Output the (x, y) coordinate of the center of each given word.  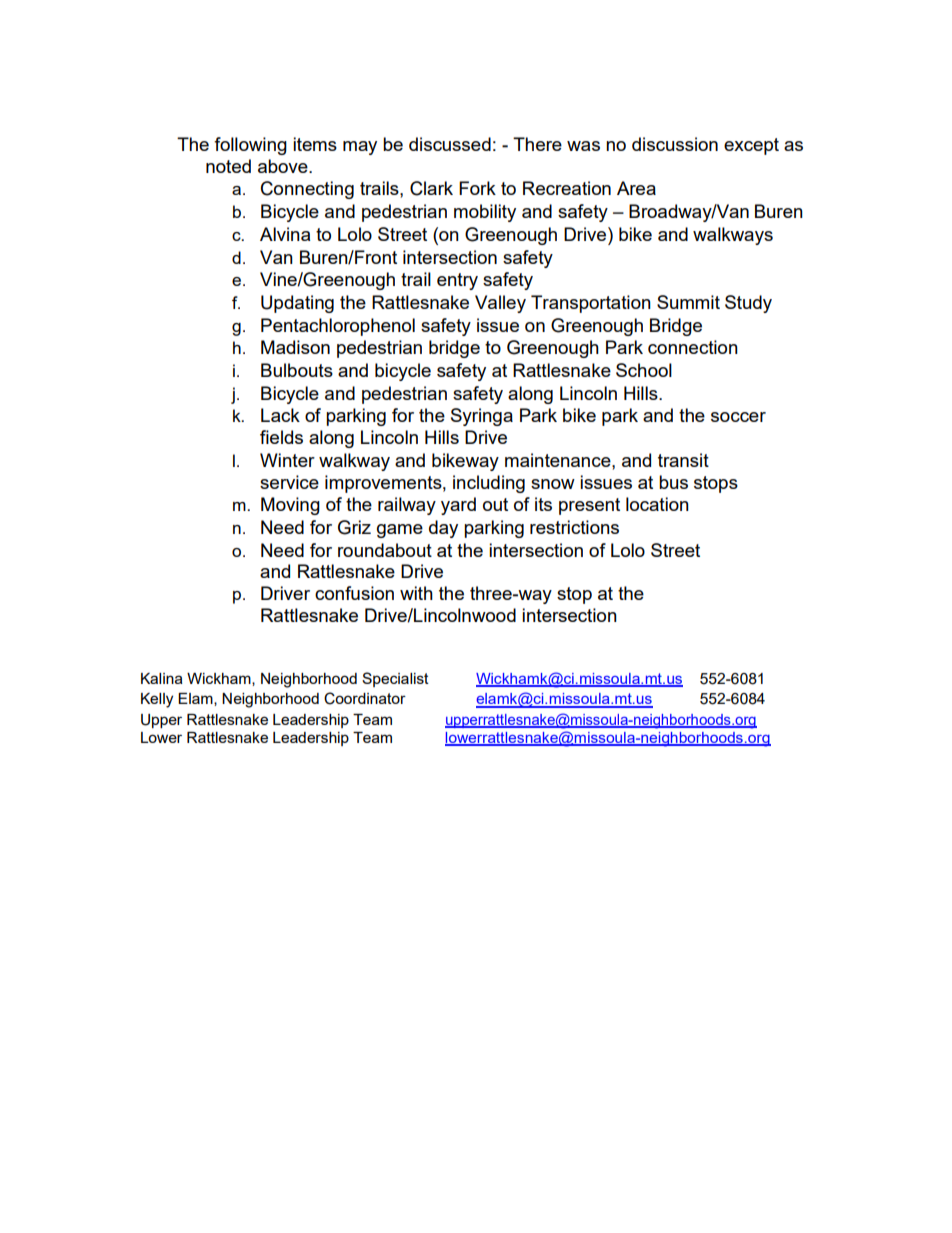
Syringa (482, 417)
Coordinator (365, 698)
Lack (280, 415)
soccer (738, 417)
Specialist (395, 679)
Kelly (157, 700)
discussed (450, 144)
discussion (675, 144)
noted (228, 166)
